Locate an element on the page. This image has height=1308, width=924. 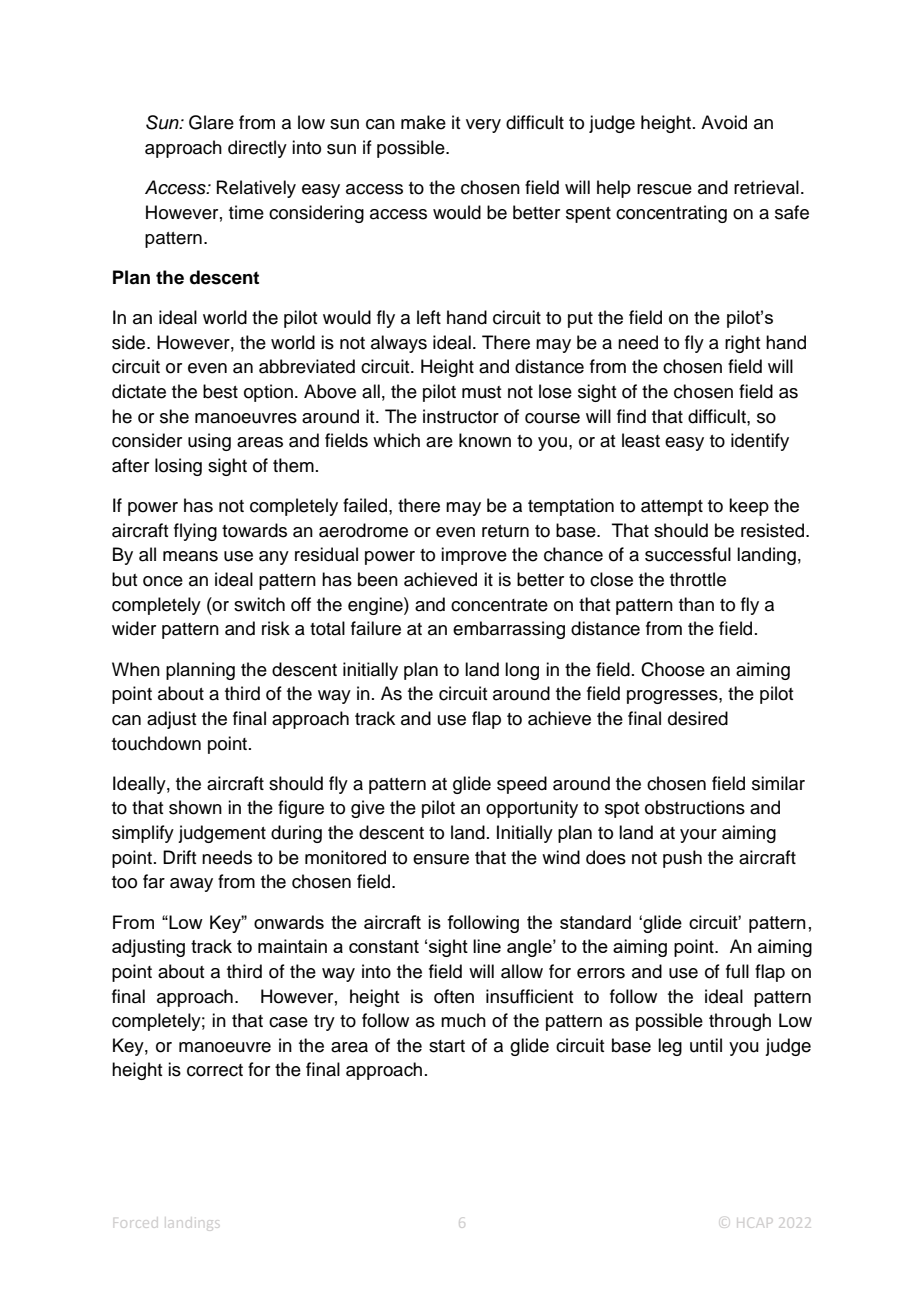
correct is located at coordinates (215, 1070).
